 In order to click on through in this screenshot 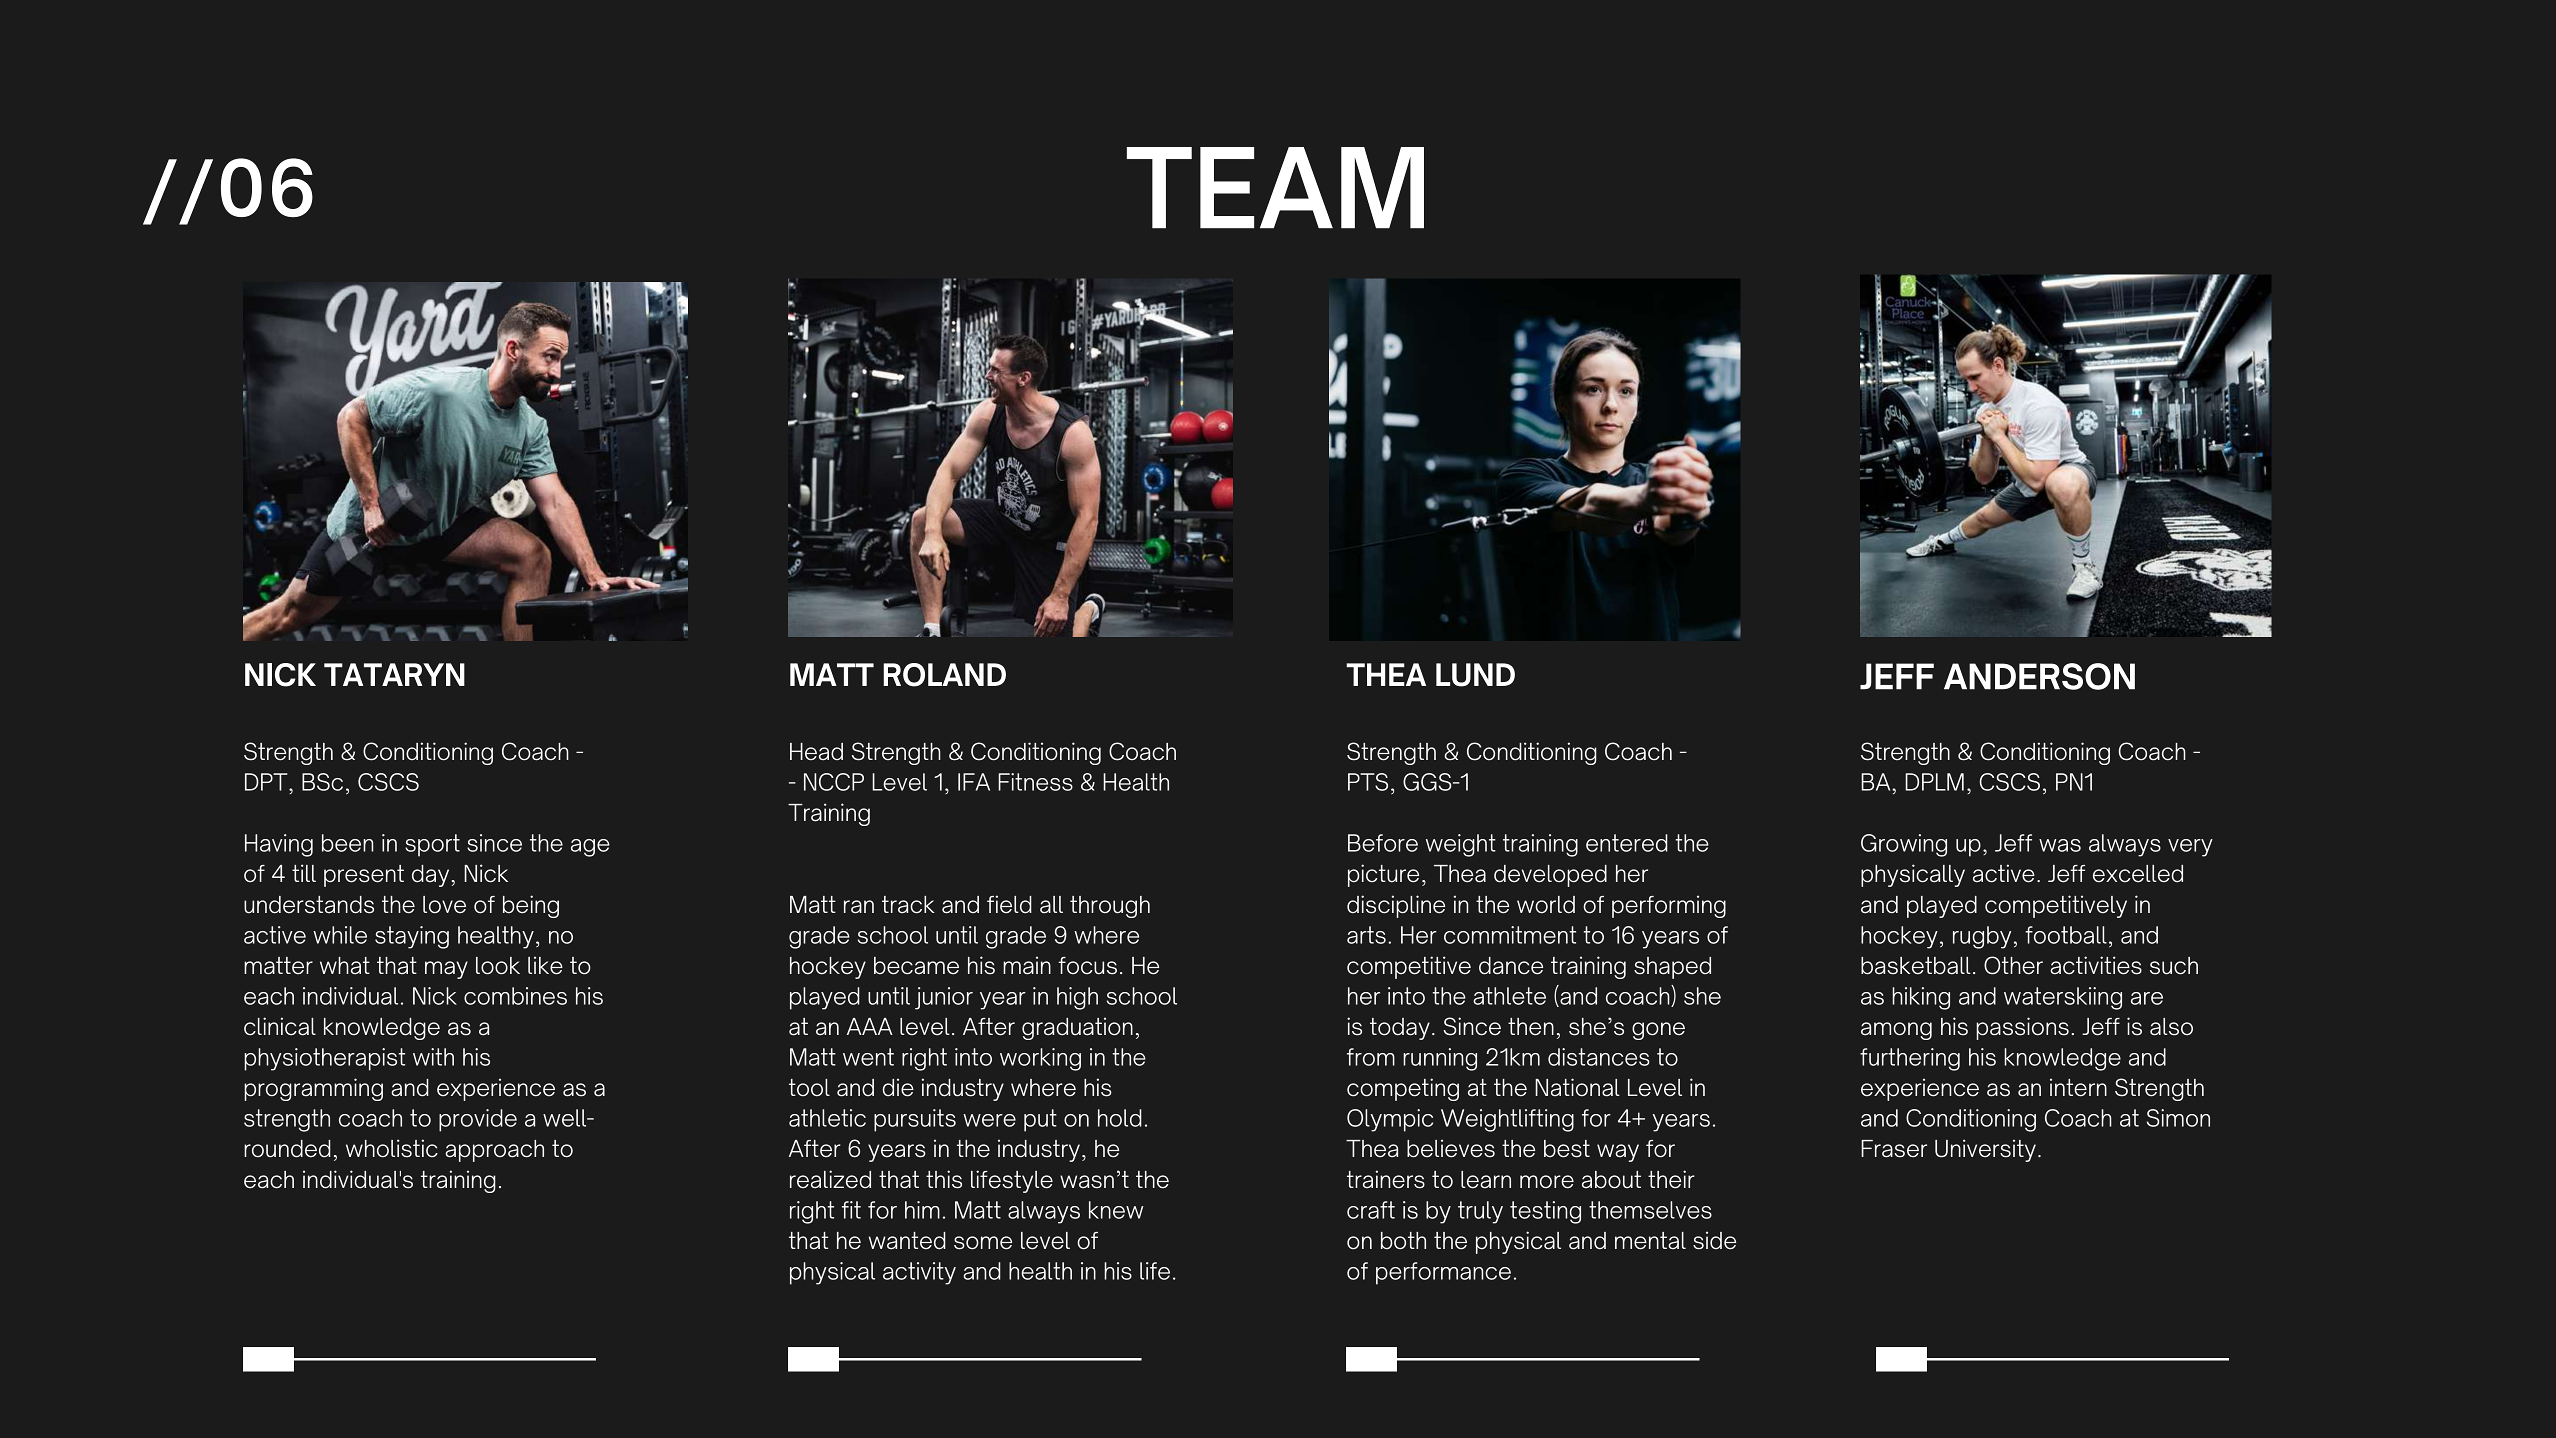, I will do `click(1110, 907)`.
